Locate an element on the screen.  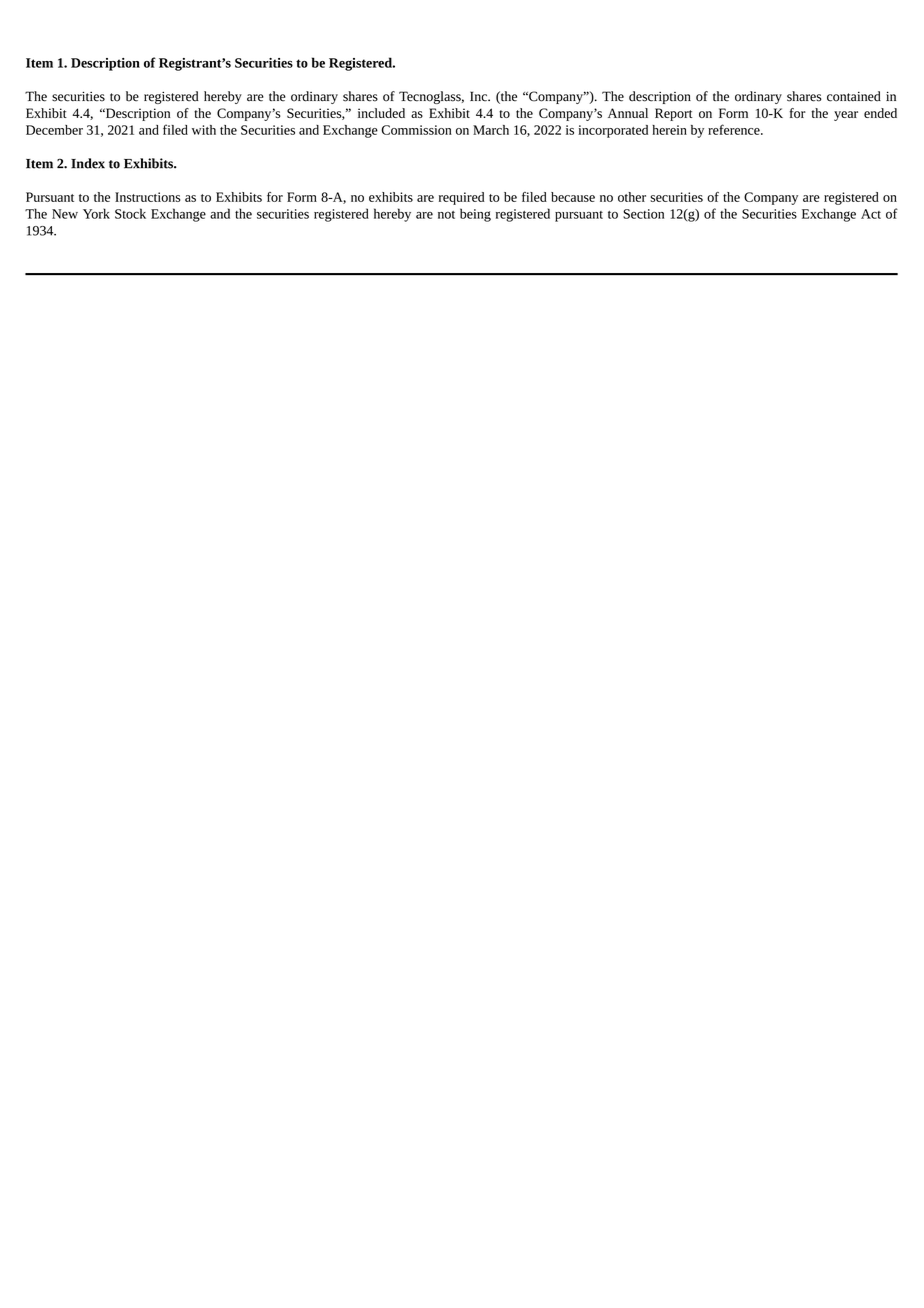
March is located at coordinates (491, 130).
